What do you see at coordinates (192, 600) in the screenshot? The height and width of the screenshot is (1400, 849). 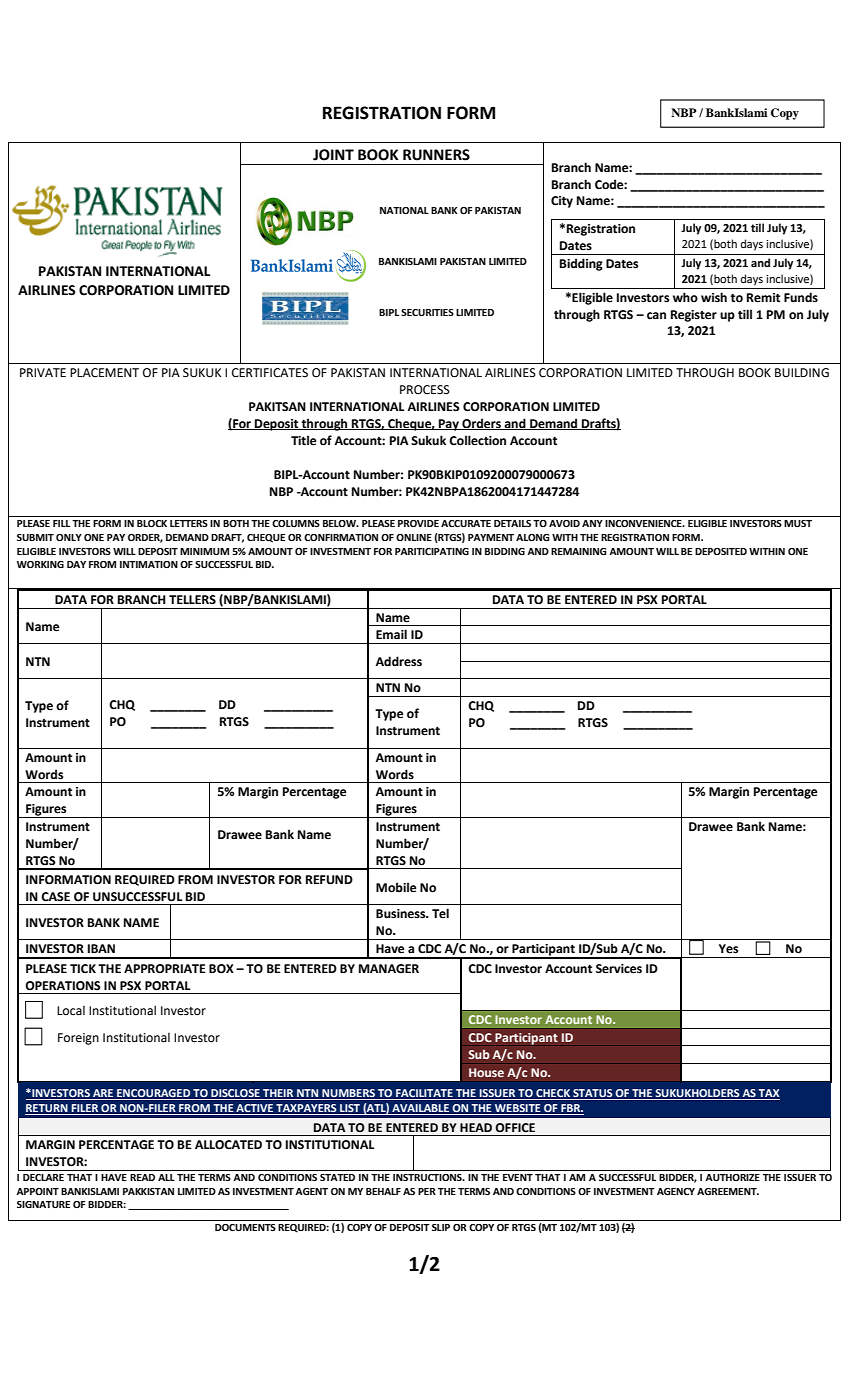 I see `TELLERS` at bounding box center [192, 600].
